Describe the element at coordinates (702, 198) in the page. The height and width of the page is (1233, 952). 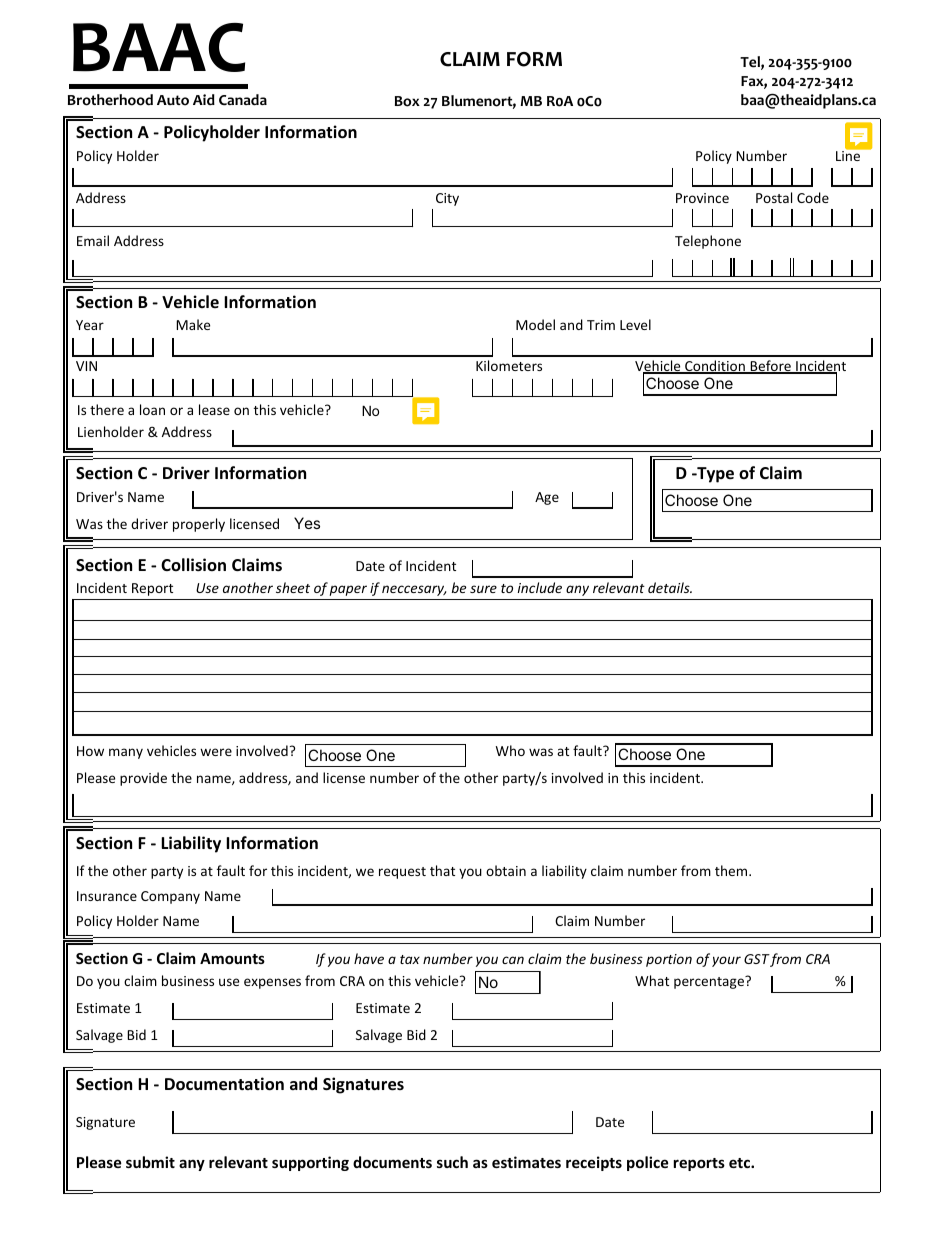
I see `Province` at that location.
